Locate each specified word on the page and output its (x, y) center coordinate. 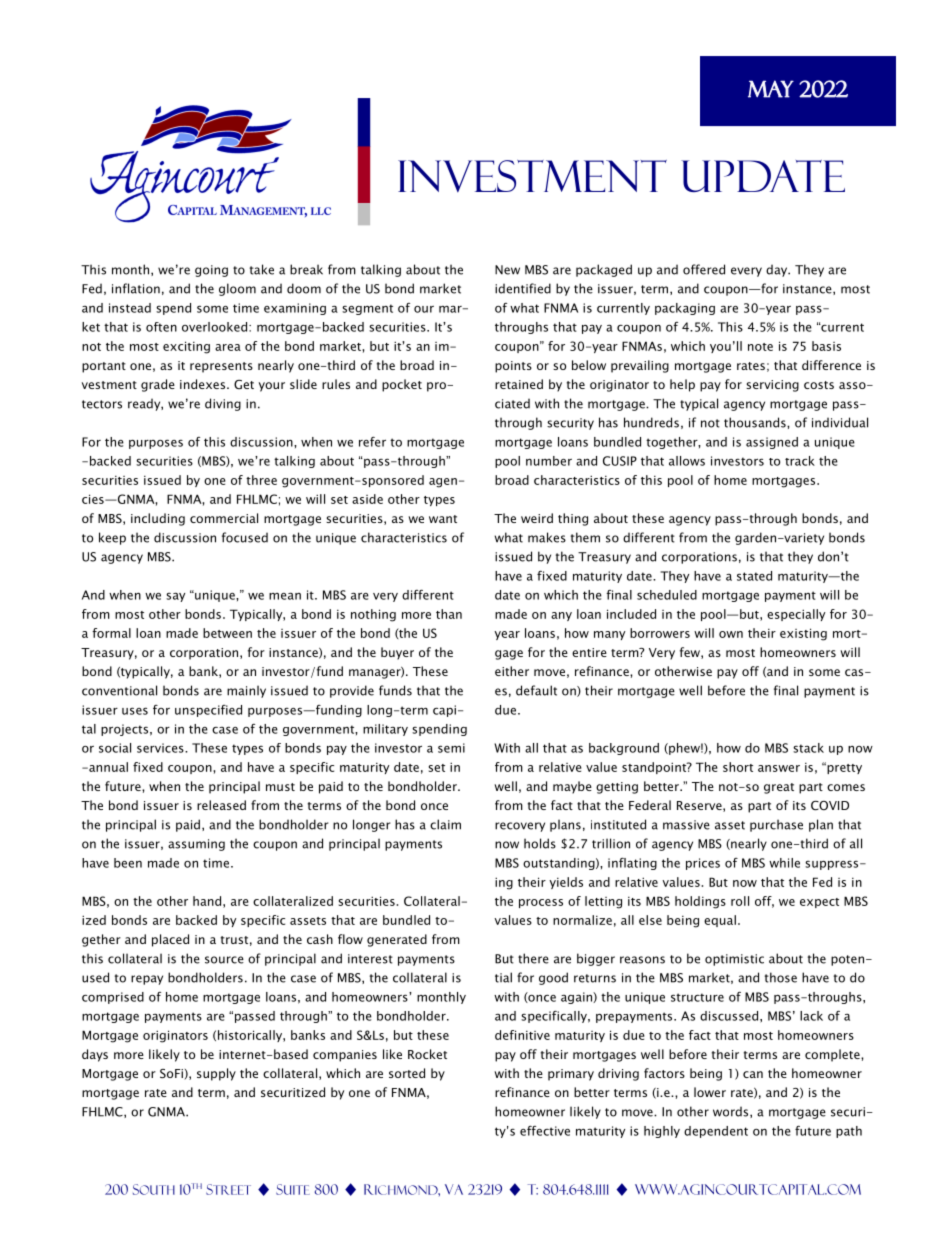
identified (523, 288)
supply (216, 1074)
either (512, 671)
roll (740, 901)
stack (808, 748)
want (443, 519)
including (158, 519)
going (211, 271)
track (800, 461)
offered (704, 269)
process (541, 903)
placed (170, 940)
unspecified (208, 711)
